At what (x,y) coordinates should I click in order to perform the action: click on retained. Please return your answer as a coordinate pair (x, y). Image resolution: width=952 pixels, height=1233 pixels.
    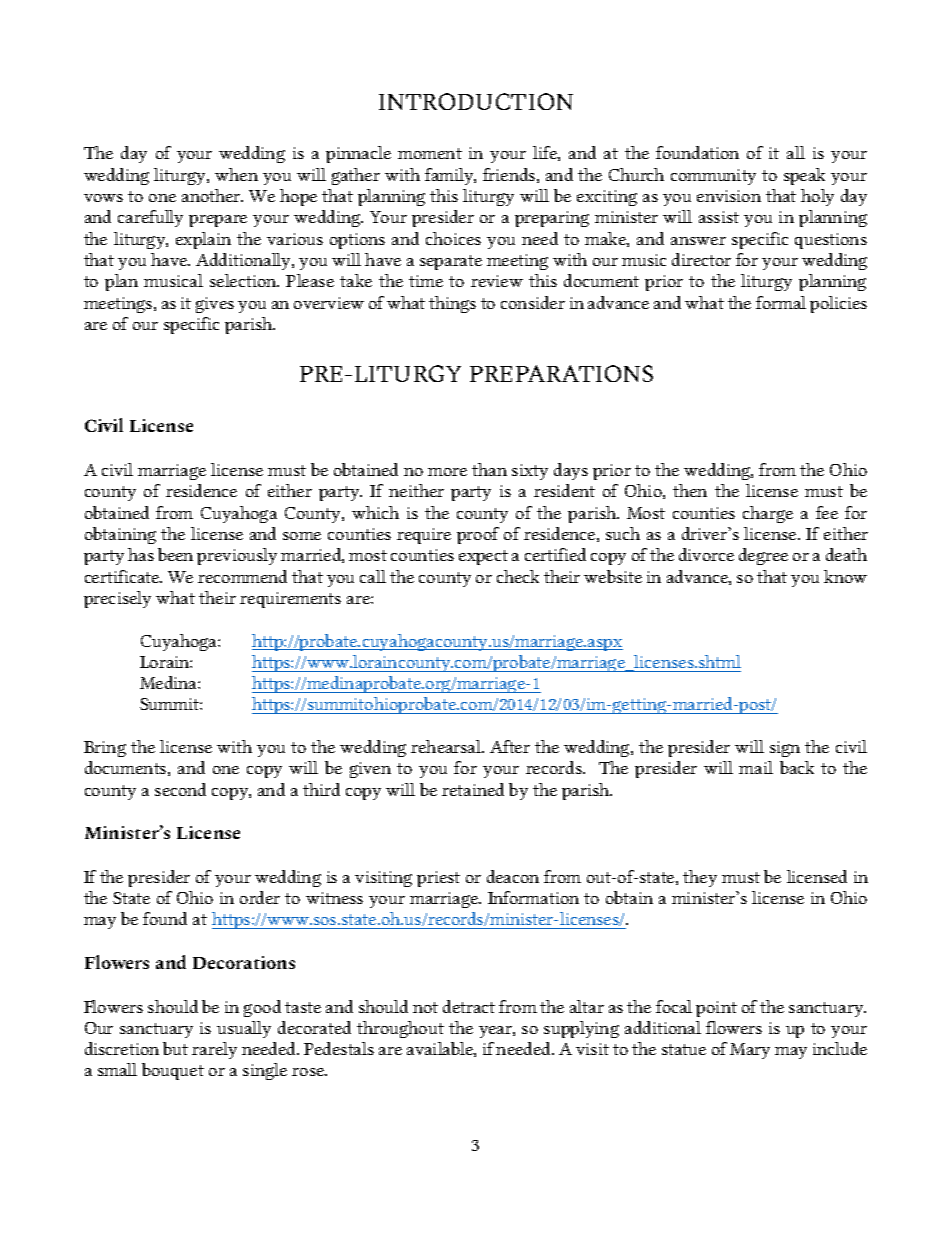
    Looking at the image, I should click on (473, 789).
